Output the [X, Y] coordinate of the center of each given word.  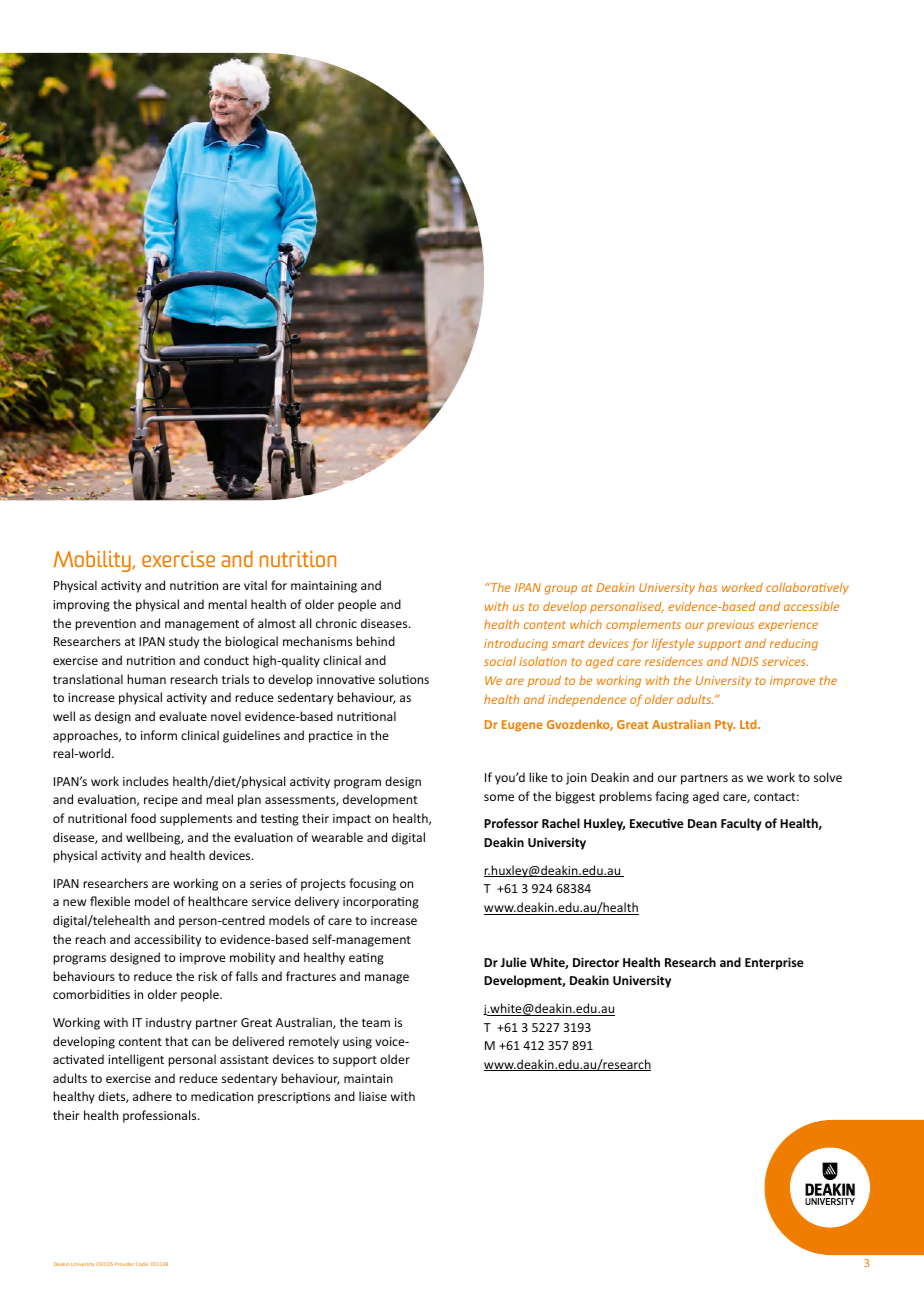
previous [730, 626]
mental [227, 604]
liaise [373, 1096]
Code [142, 1264]
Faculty [741, 824]
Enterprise [774, 963]
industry [169, 1023]
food [143, 818]
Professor [511, 823]
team [376, 1023]
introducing [516, 644]
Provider [124, 1264]
